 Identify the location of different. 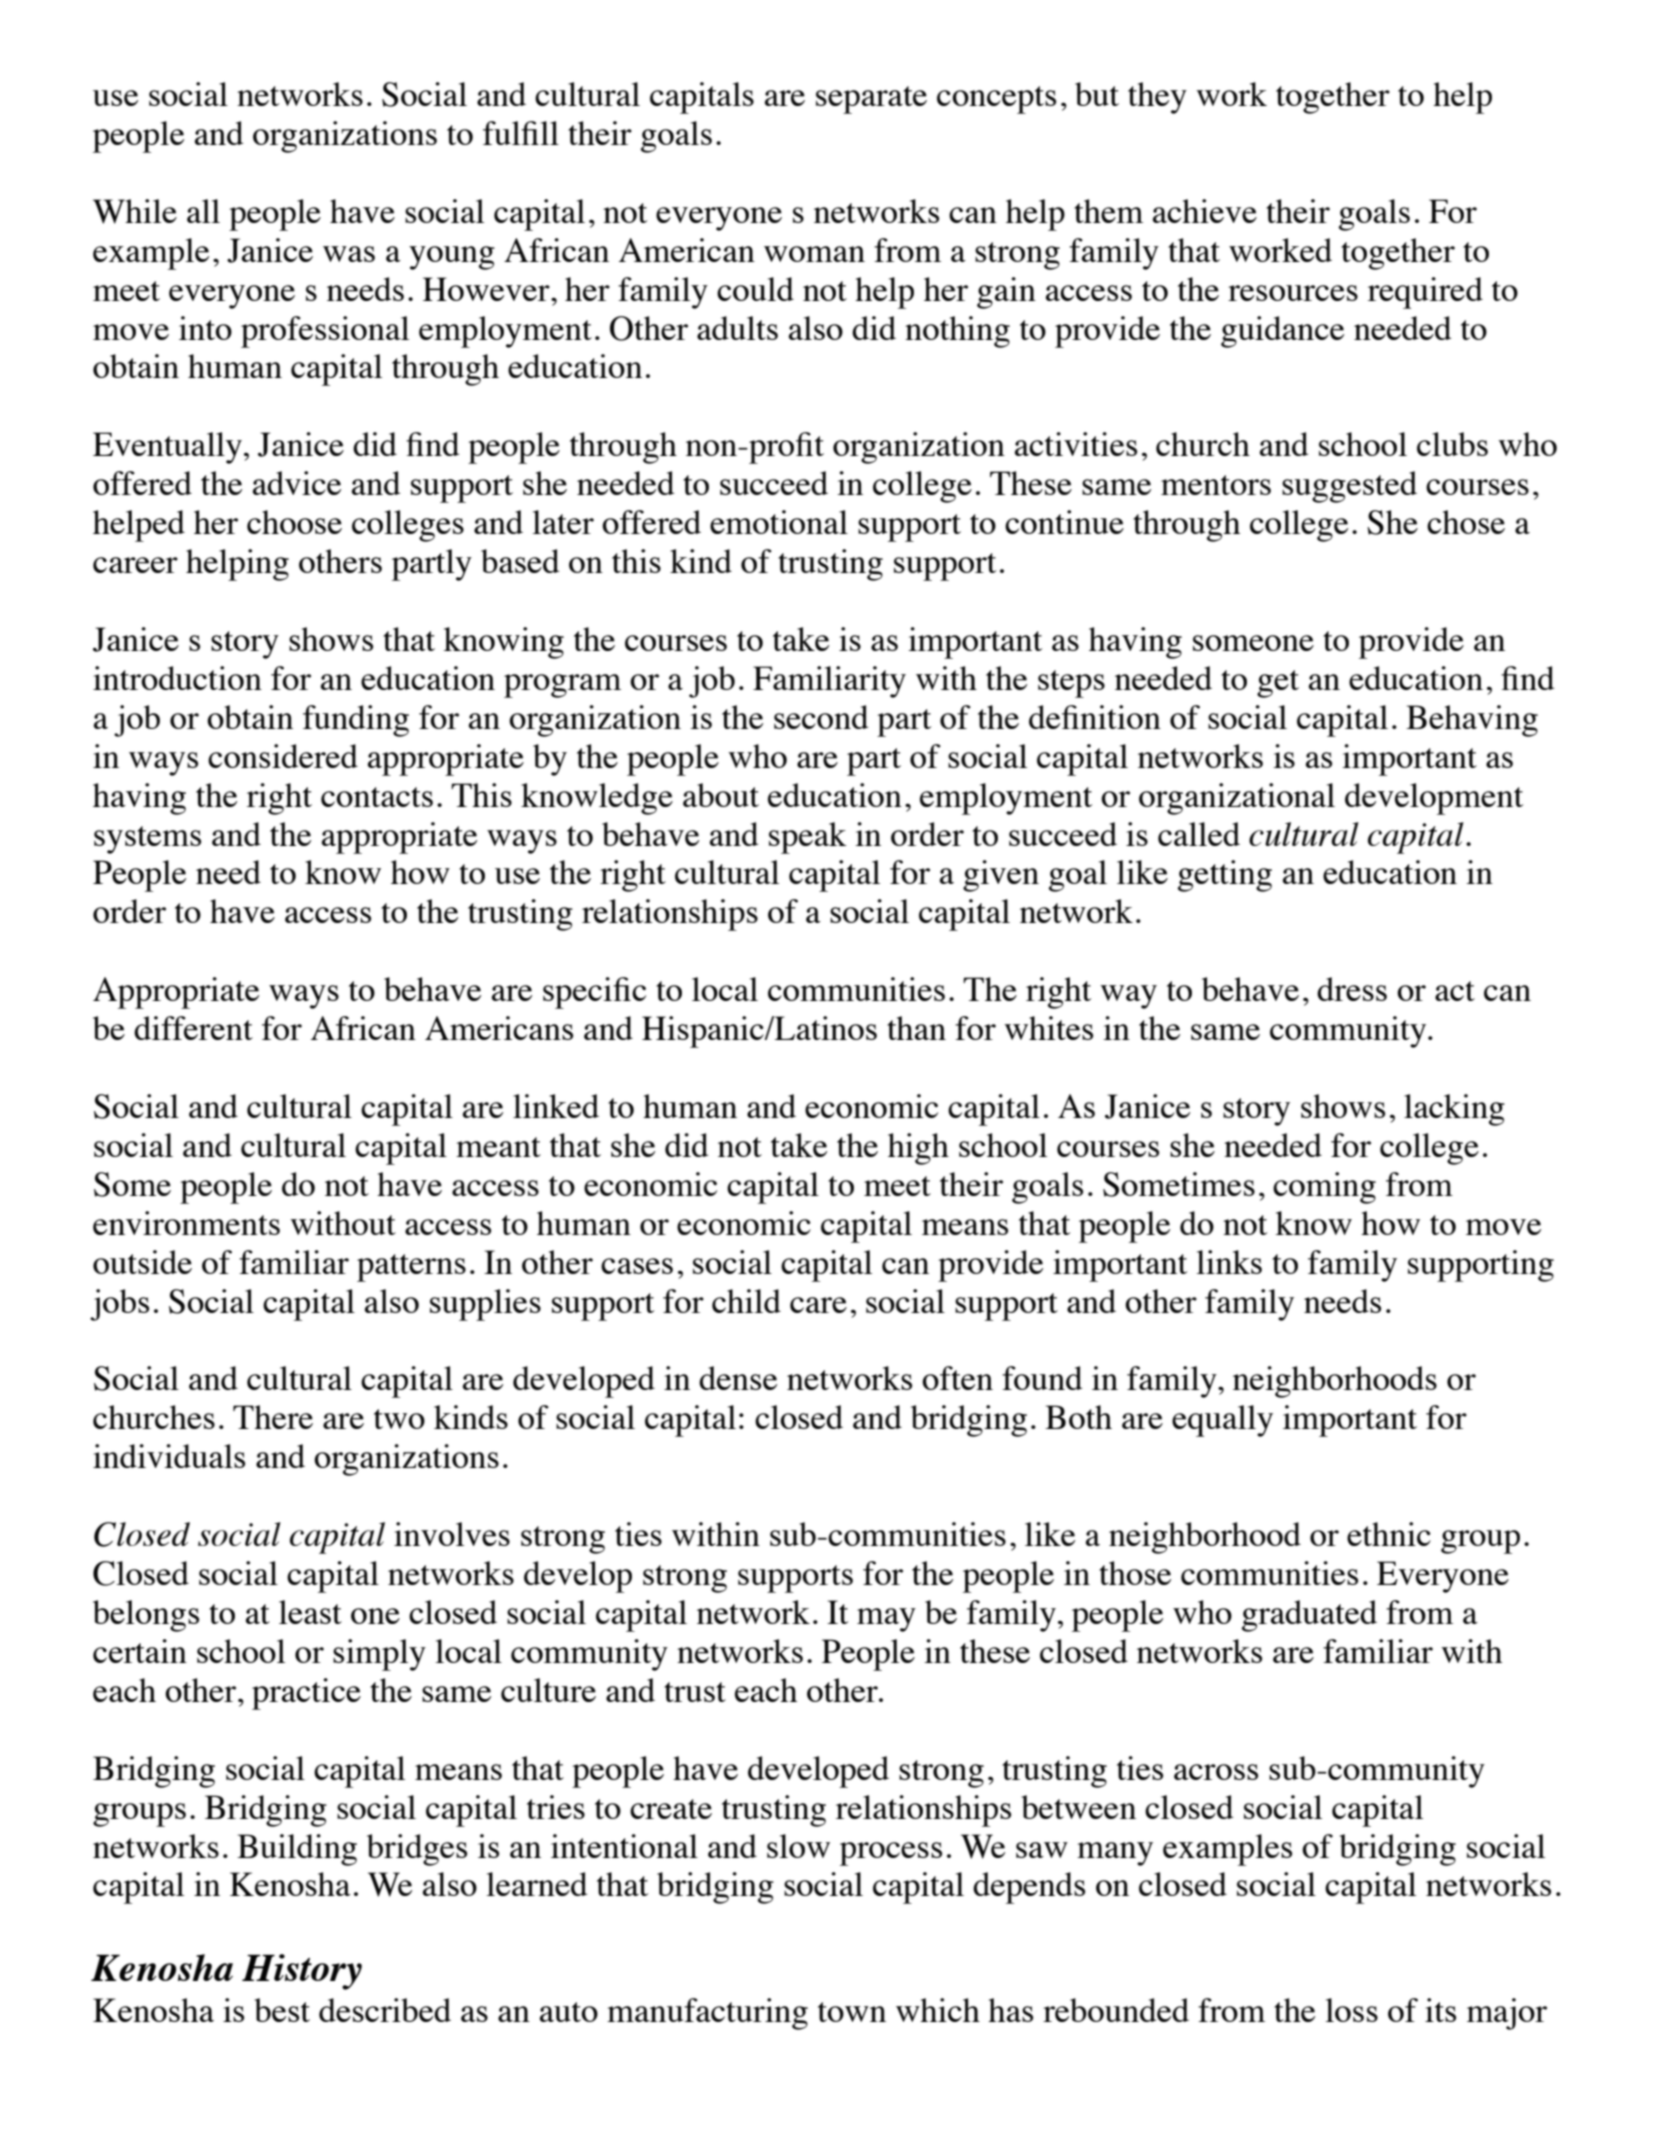
(193, 1028).
